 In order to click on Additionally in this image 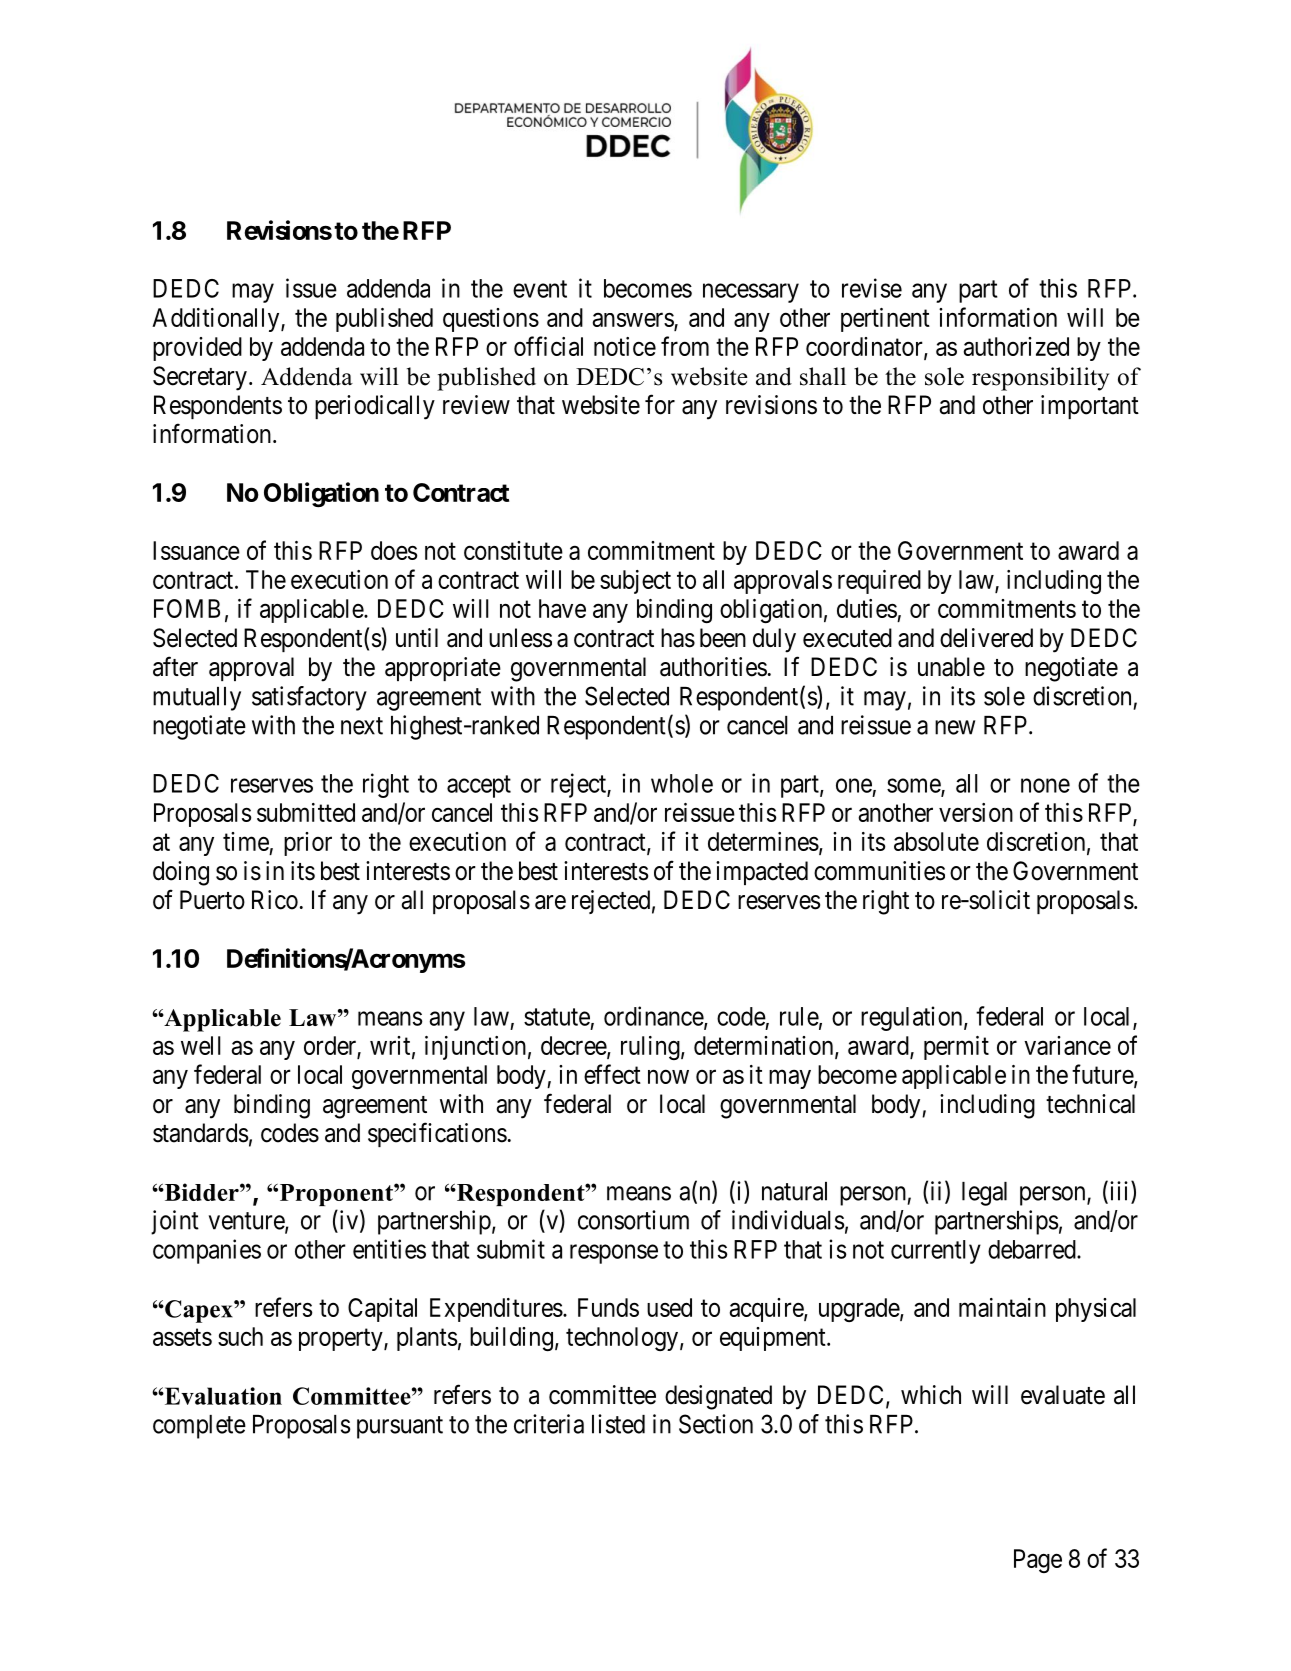, I will do `click(217, 320)`.
